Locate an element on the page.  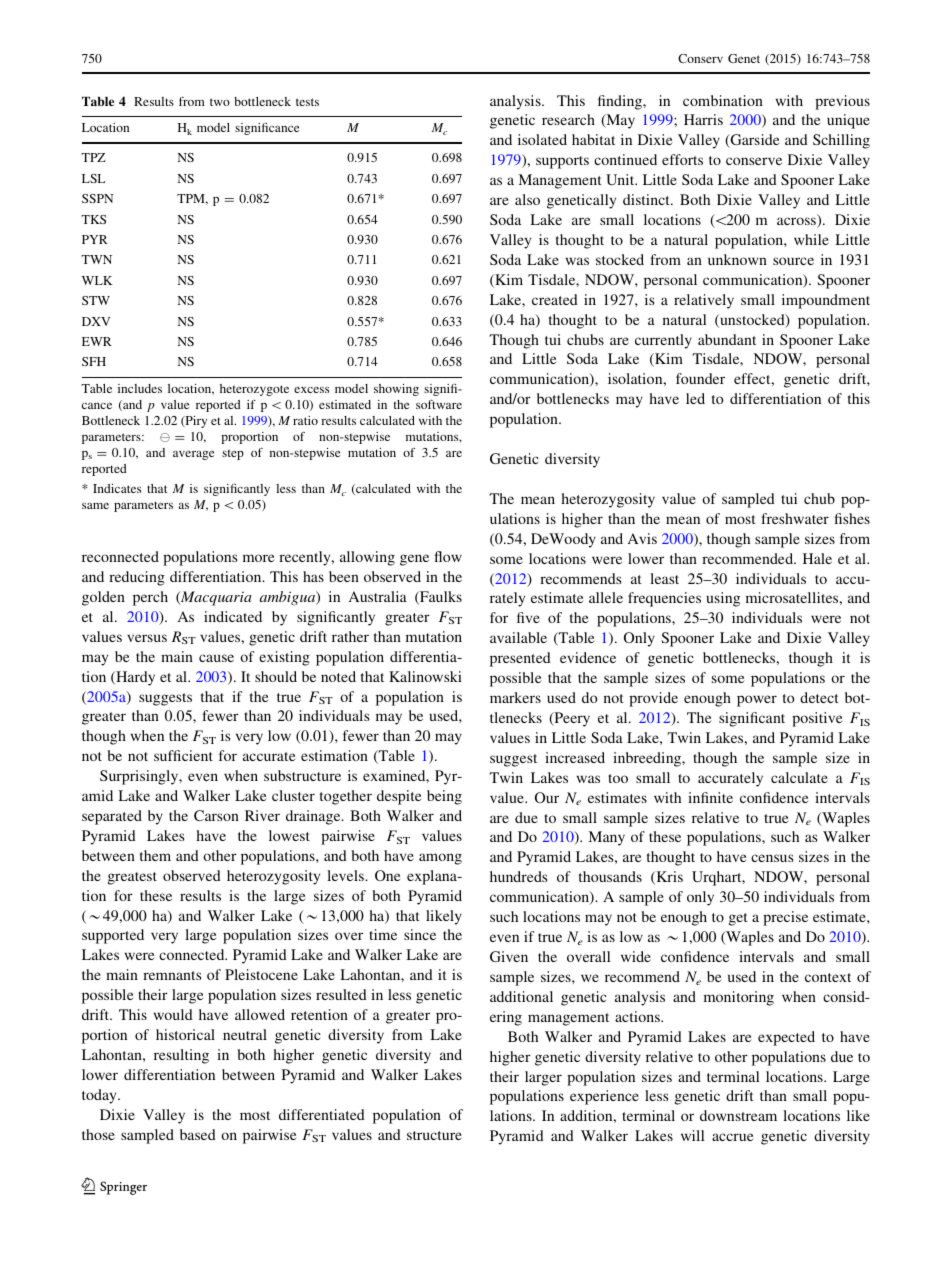
experience is located at coordinates (604, 1097).
